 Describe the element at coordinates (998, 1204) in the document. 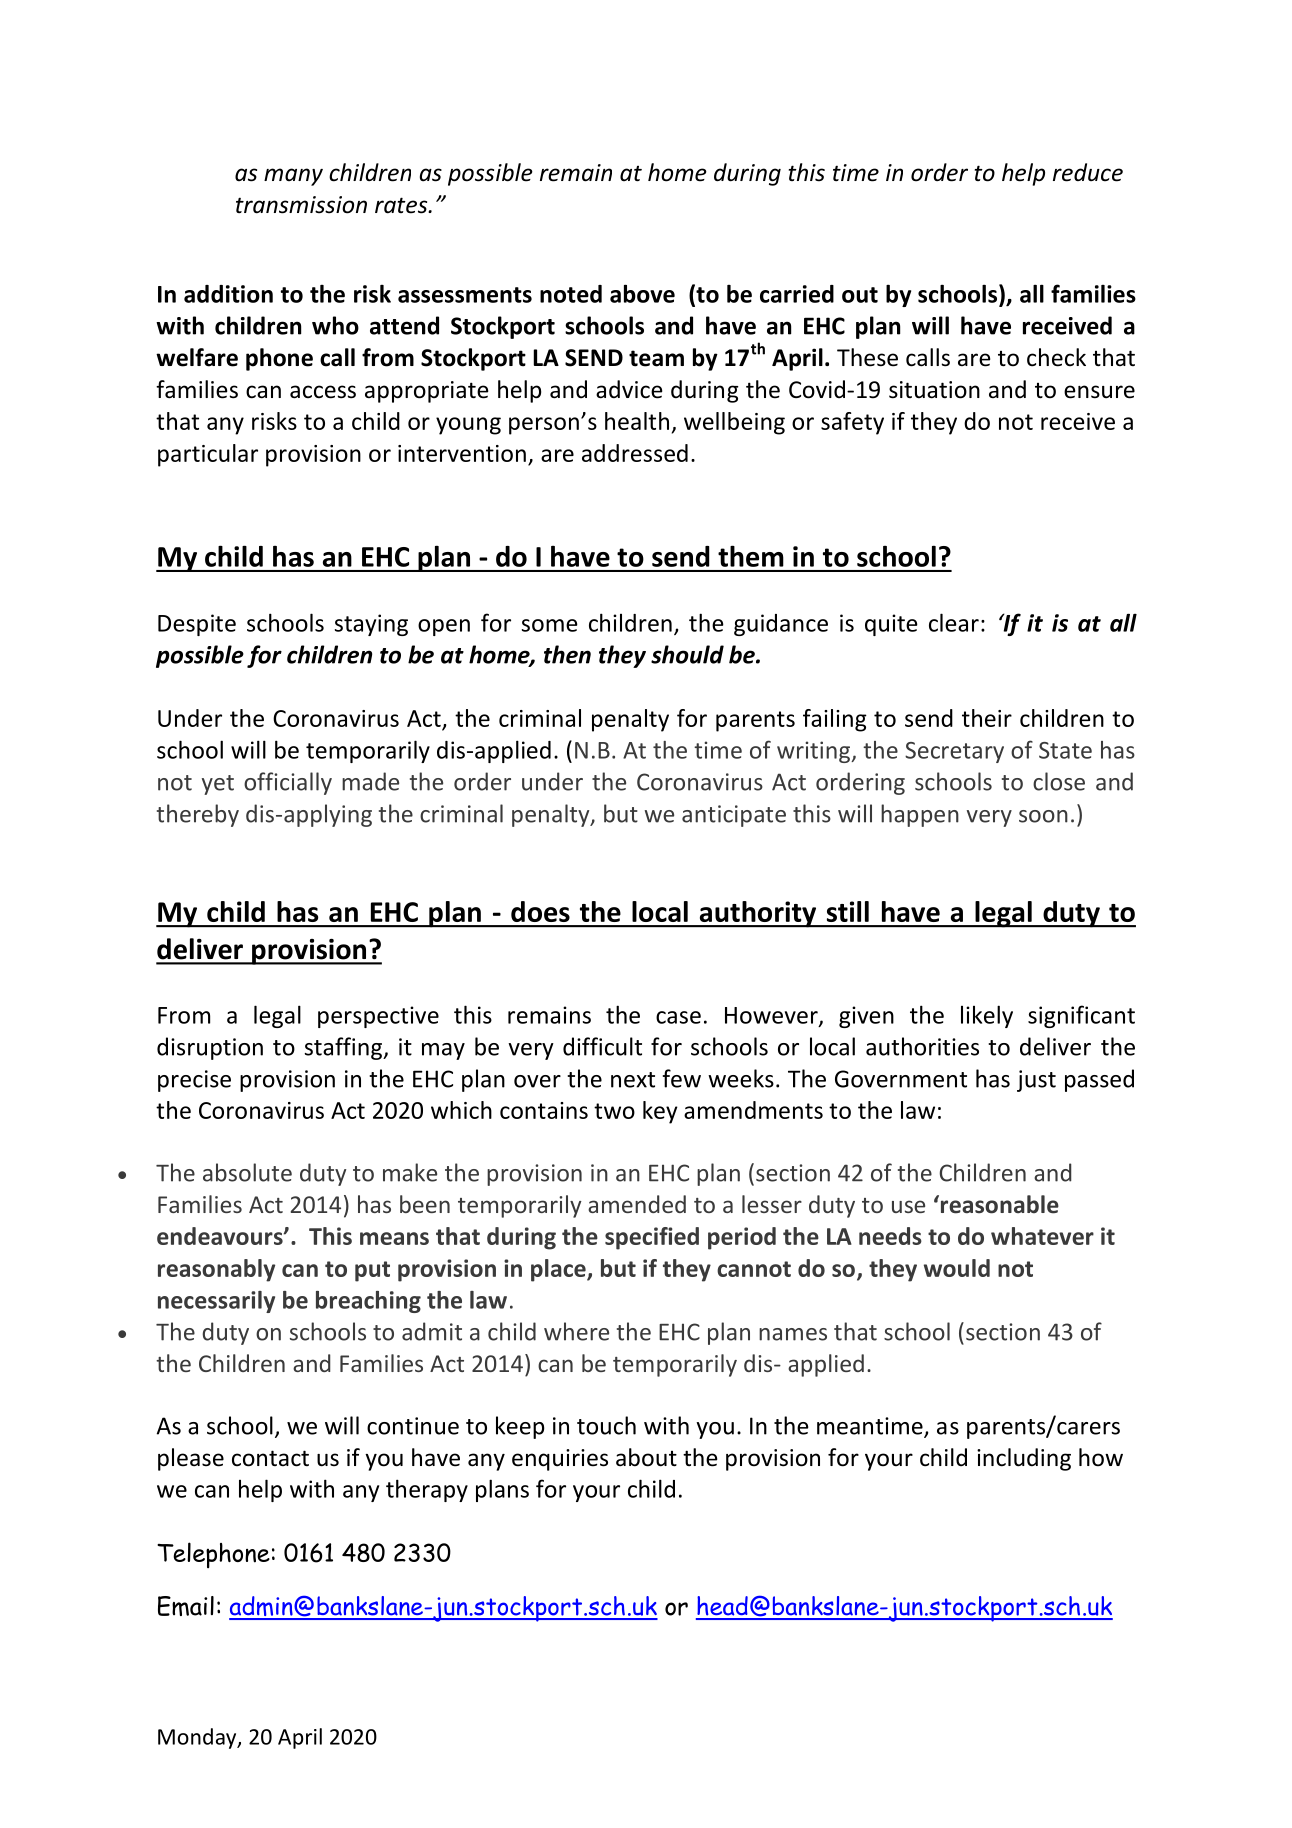

I see `reasonable` at that location.
